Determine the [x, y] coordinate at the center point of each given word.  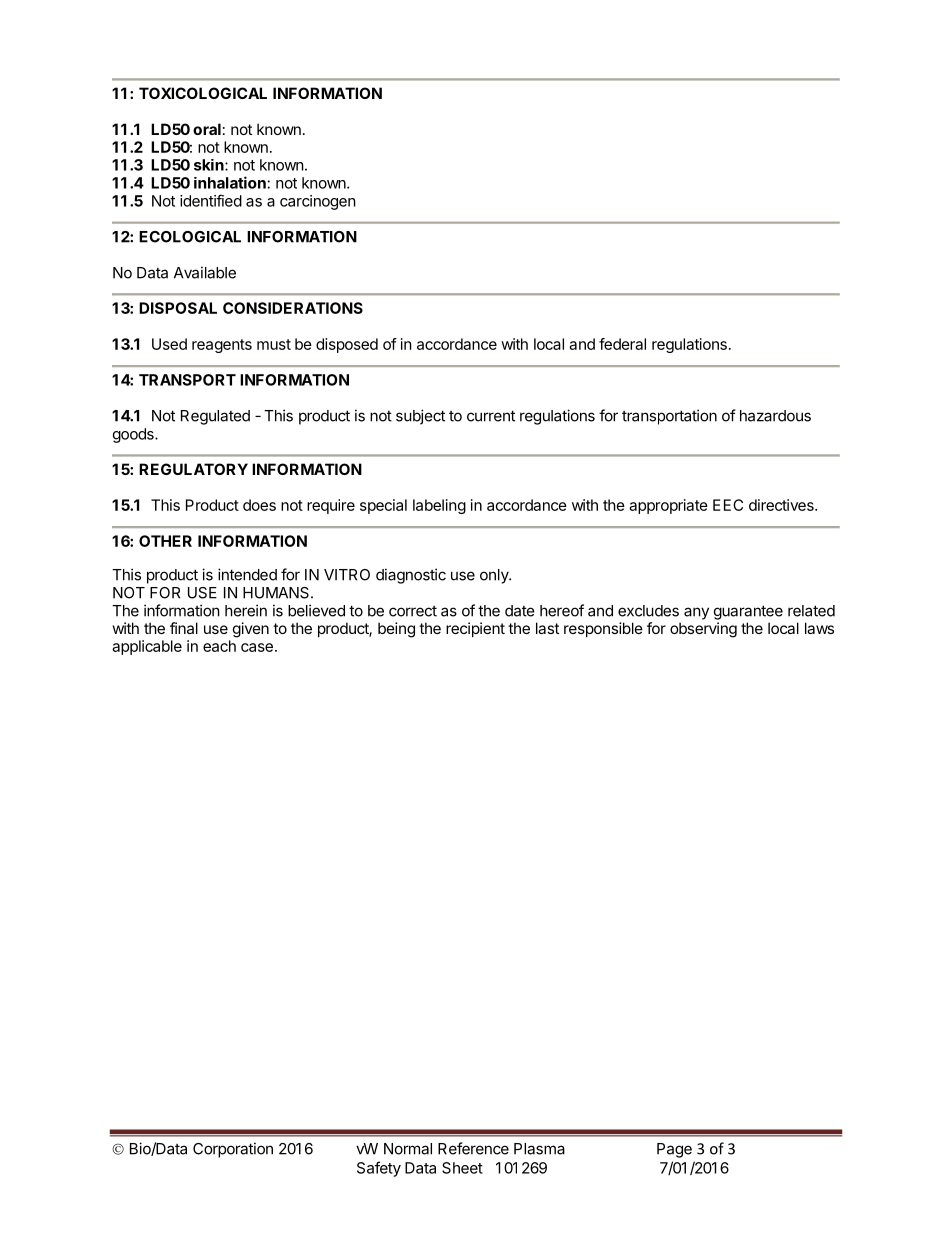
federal [622, 344]
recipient [475, 629]
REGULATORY [193, 469]
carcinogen [318, 202]
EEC [728, 505]
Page [674, 1150]
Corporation [233, 1150]
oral [207, 129]
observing [703, 630]
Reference [473, 1148]
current [491, 416]
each [219, 646]
